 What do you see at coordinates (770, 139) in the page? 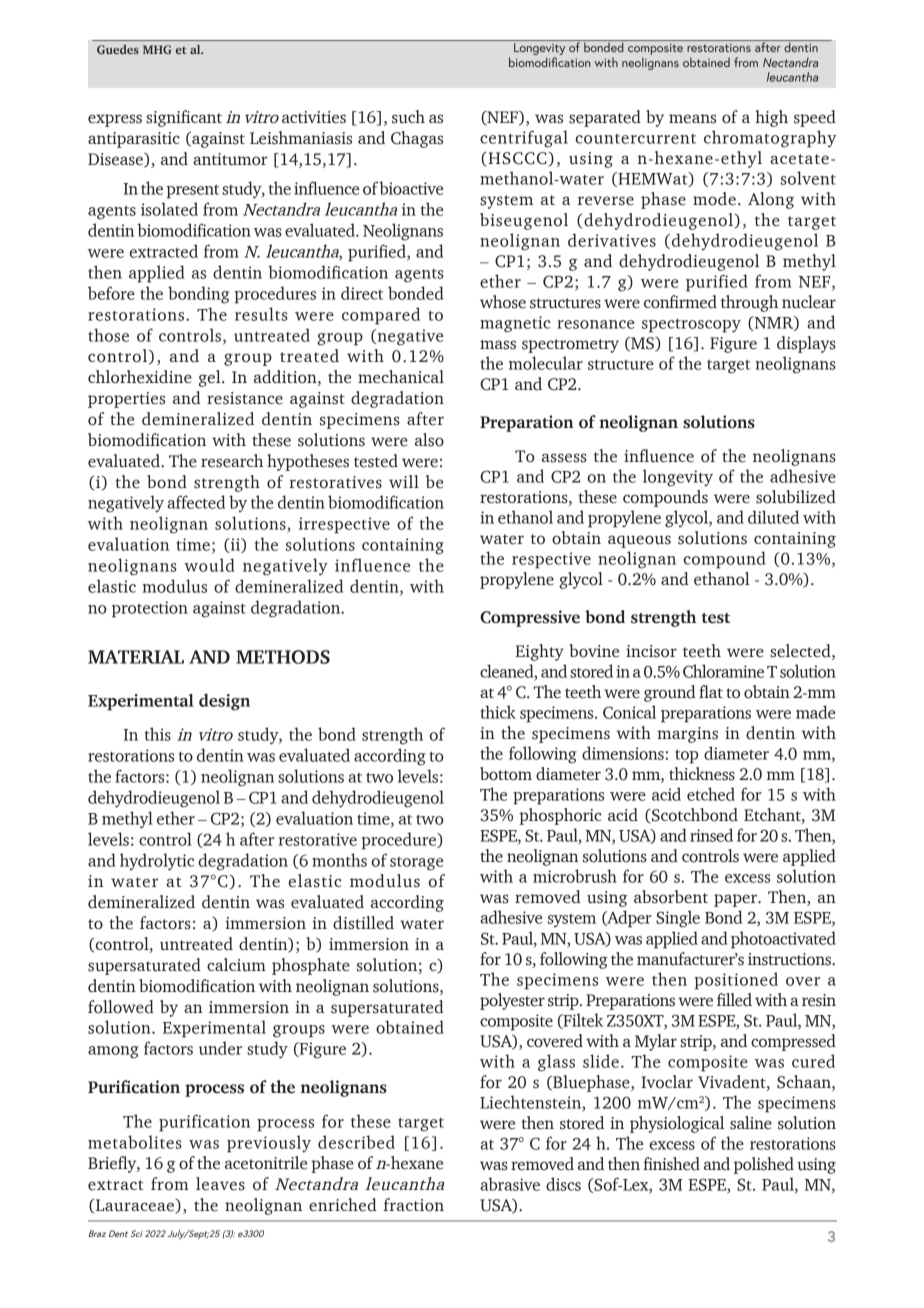
I see `chromatography` at bounding box center [770, 139].
